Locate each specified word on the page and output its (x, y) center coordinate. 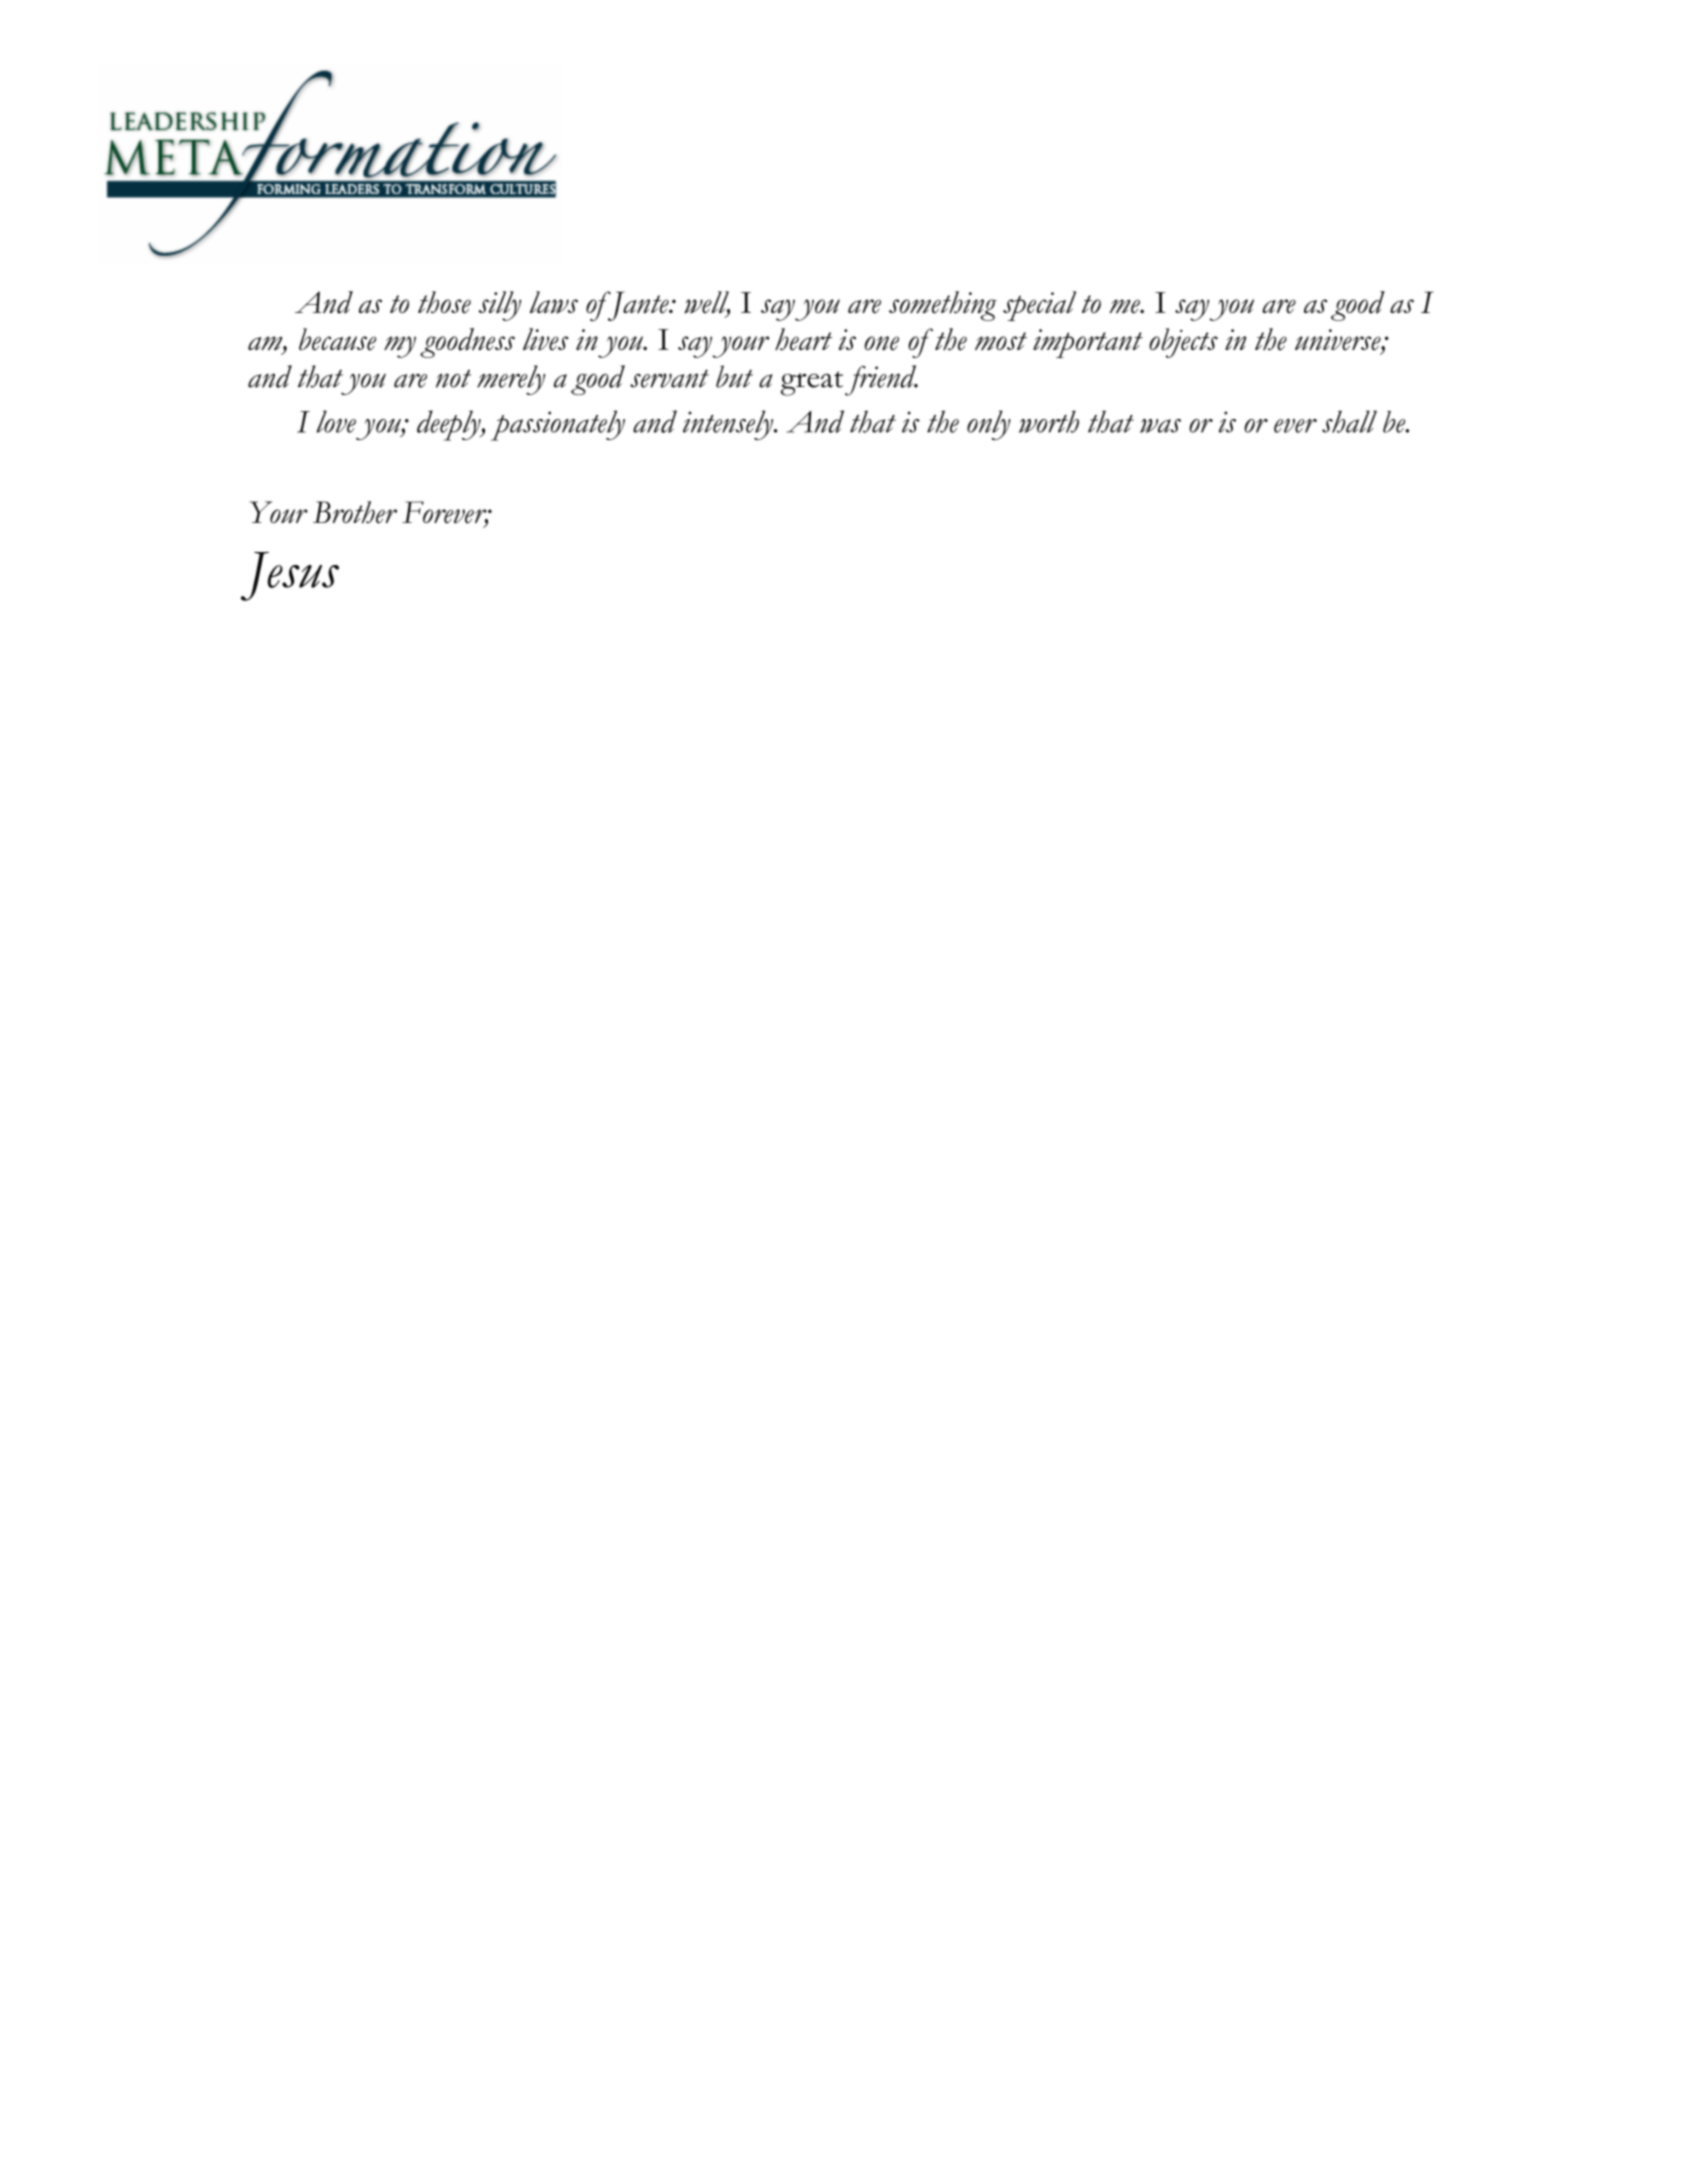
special (1039, 306)
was (1160, 426)
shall (1349, 421)
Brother (355, 512)
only (989, 425)
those (444, 302)
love (336, 421)
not (453, 379)
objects (1183, 343)
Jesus (290, 576)
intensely (729, 425)
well (707, 303)
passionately (558, 425)
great (813, 383)
